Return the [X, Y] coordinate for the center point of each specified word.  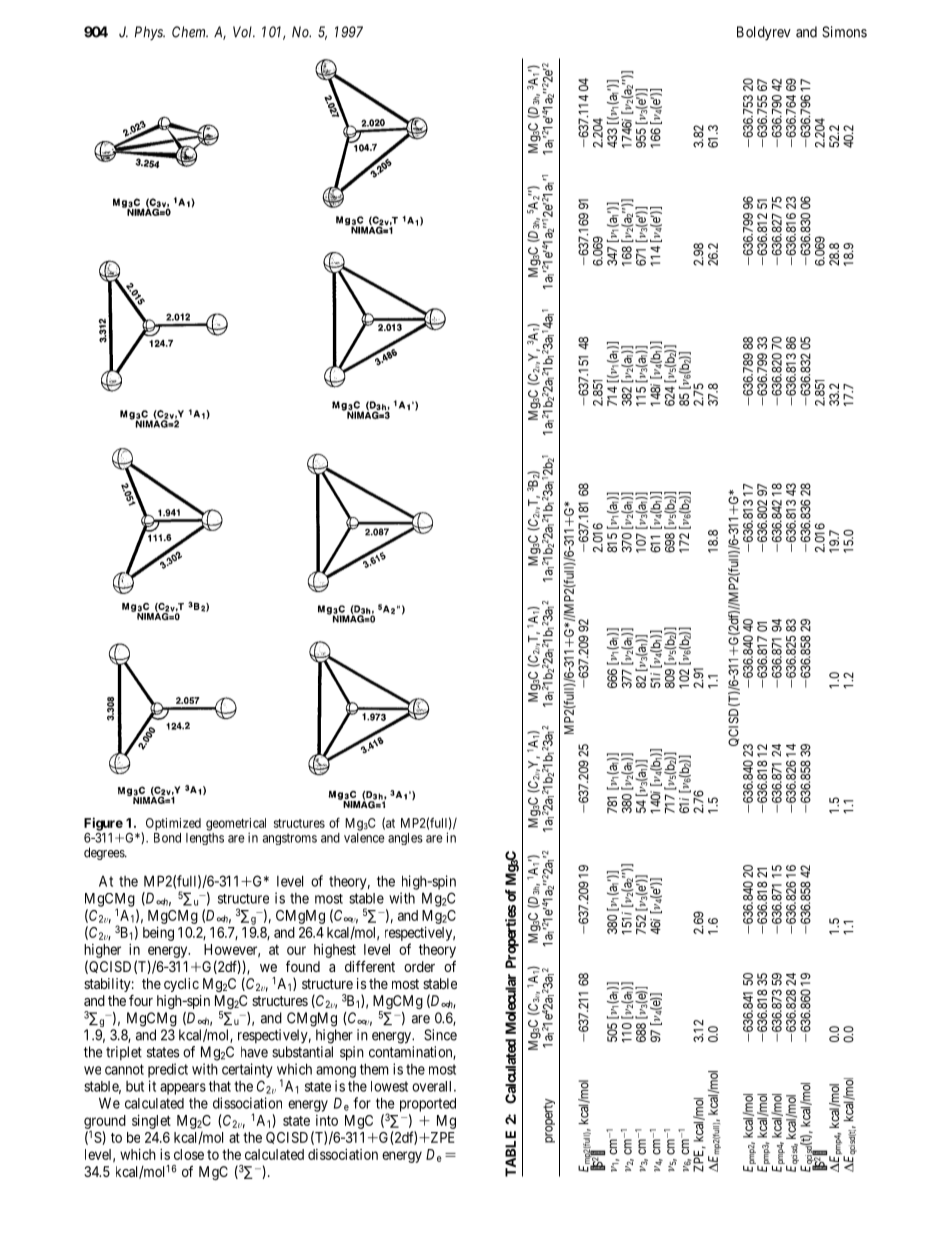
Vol [244, 32]
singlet [151, 1121]
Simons [844, 32]
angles [405, 839]
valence [364, 838]
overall [433, 1086]
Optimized [173, 824]
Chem [190, 32]
